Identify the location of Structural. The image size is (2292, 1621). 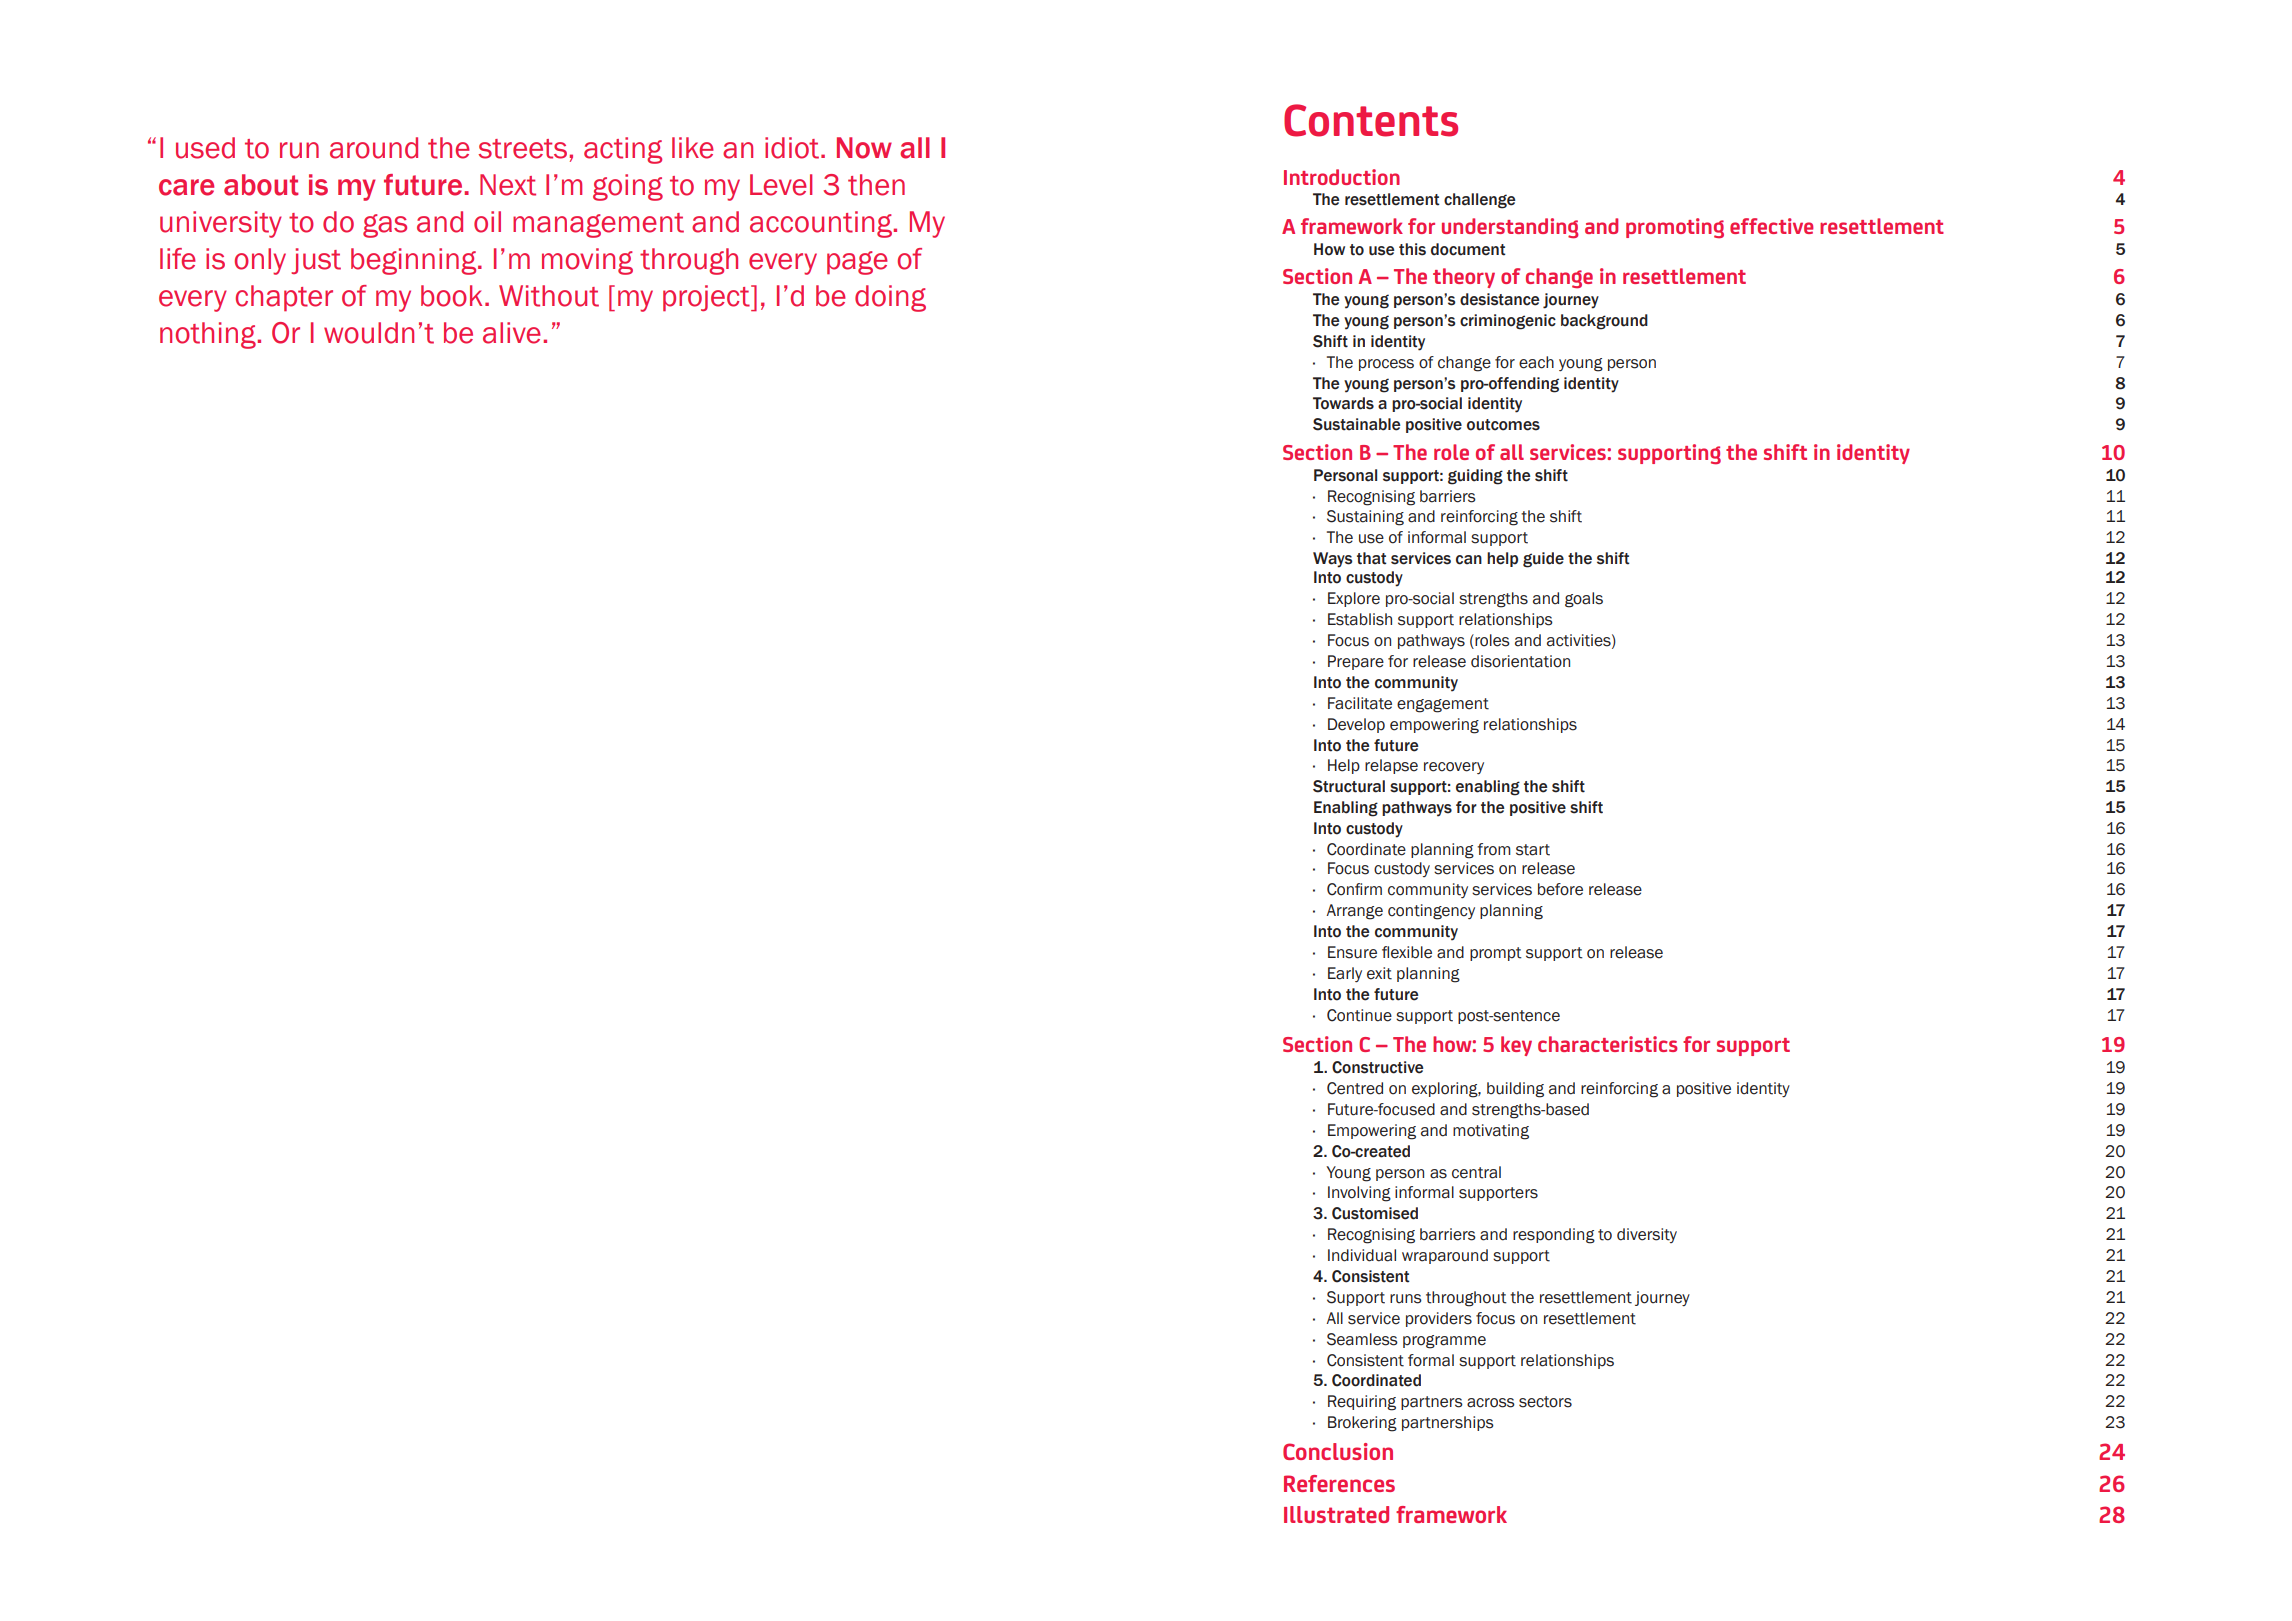
(1349, 786).
